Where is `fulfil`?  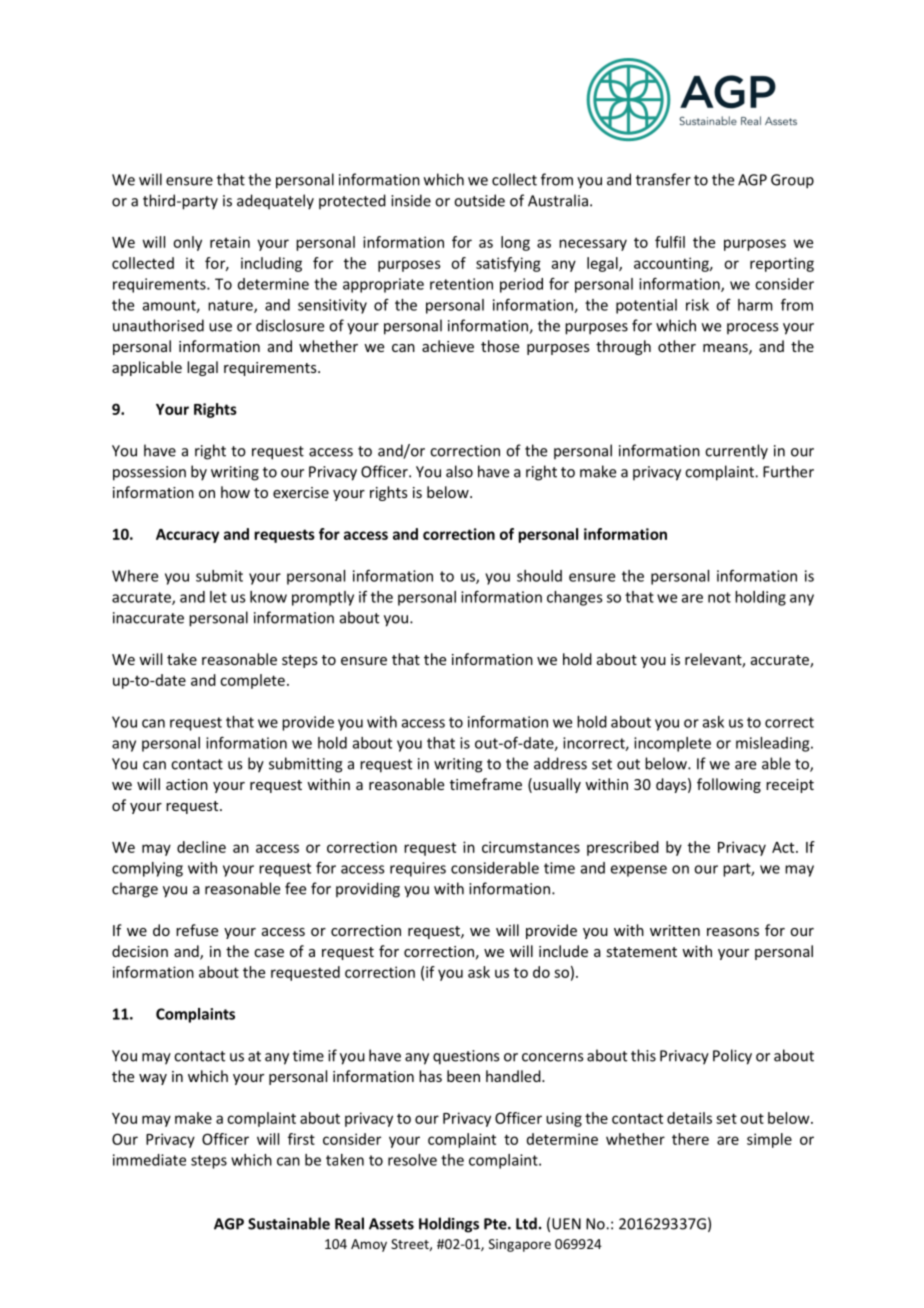 fulfil is located at coordinates (670, 242).
